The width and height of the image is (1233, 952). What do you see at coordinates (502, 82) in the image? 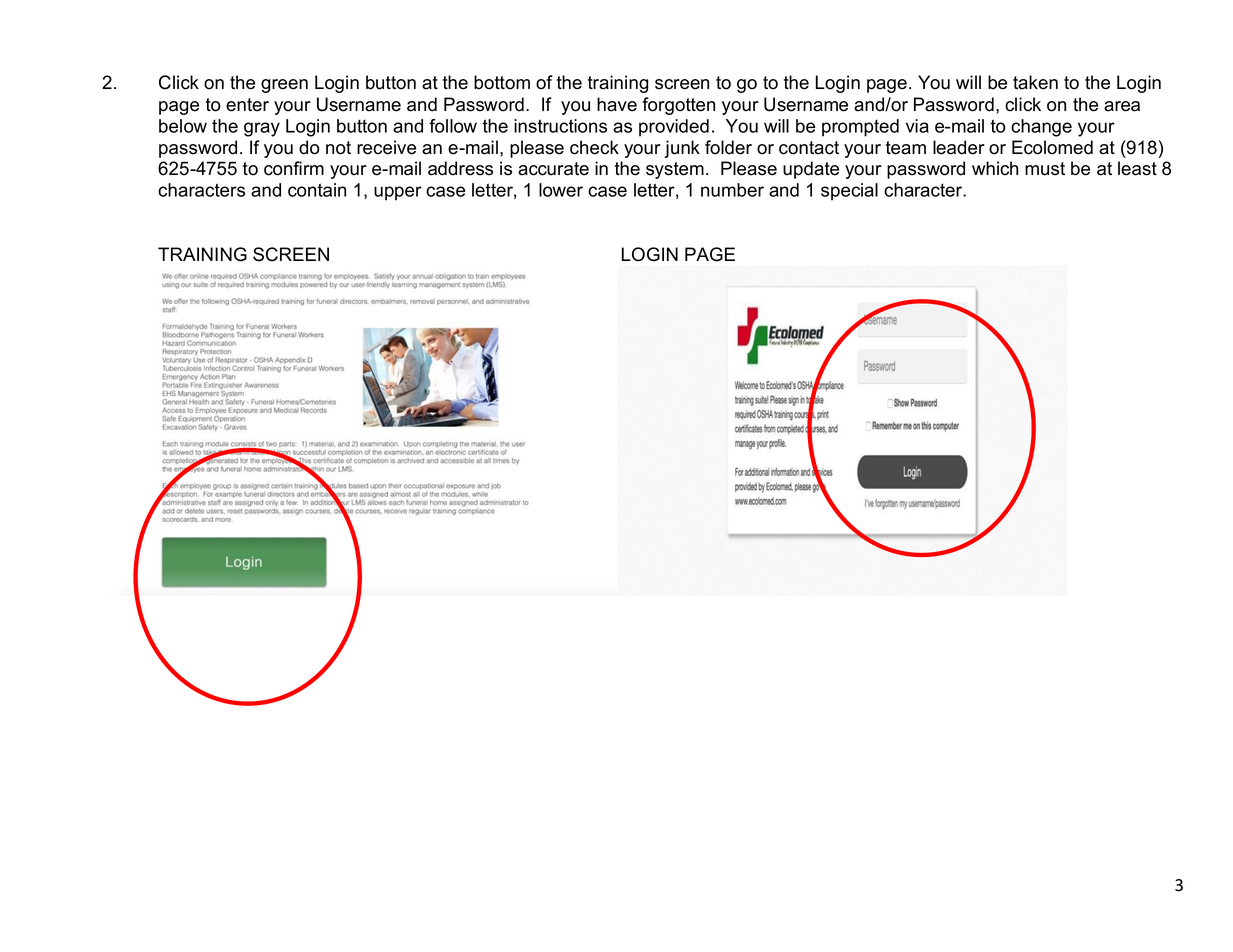
I see `bottom` at bounding box center [502, 82].
